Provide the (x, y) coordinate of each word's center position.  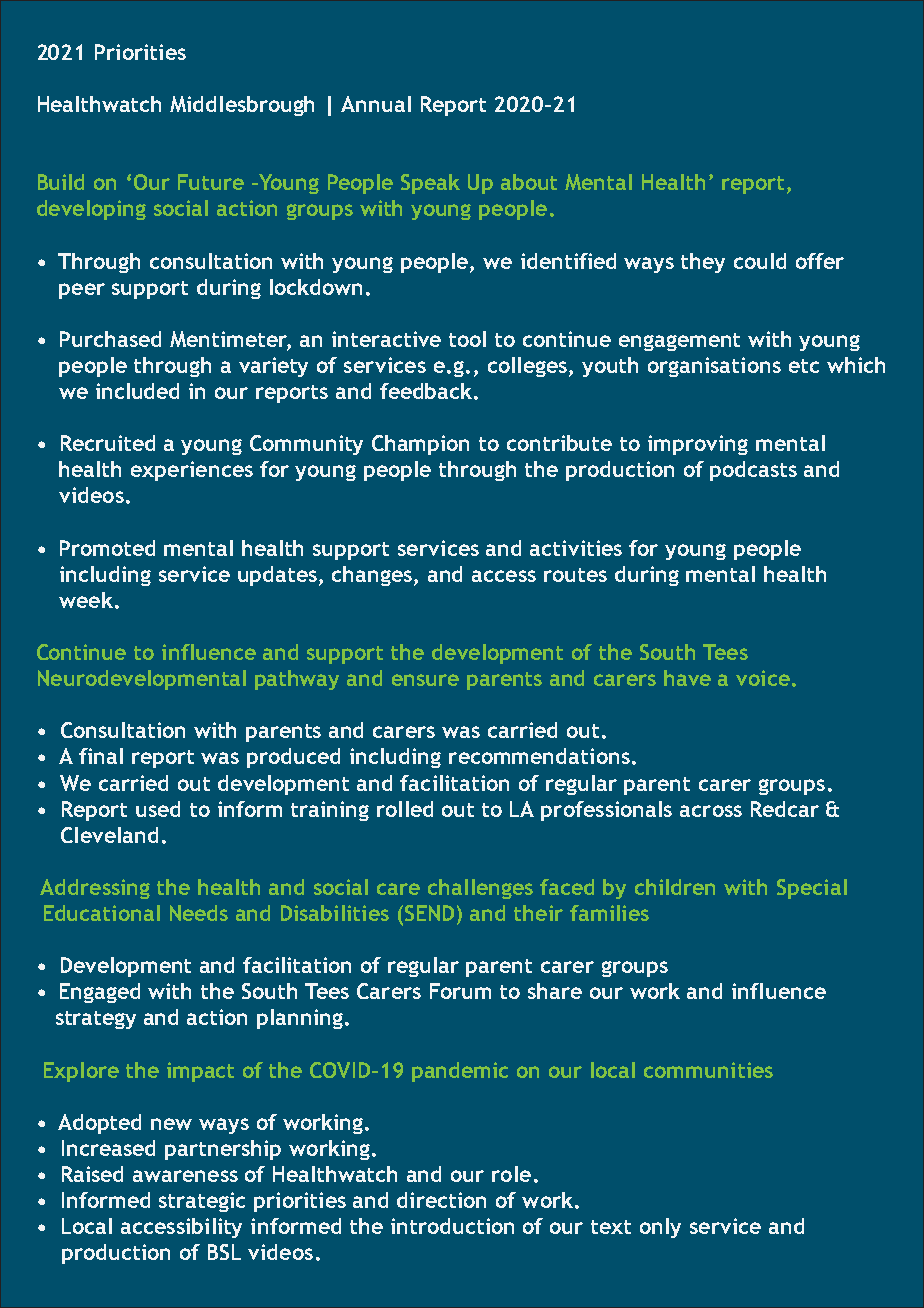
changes (373, 576)
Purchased (110, 339)
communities (708, 1070)
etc (804, 366)
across (711, 811)
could (760, 261)
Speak (430, 184)
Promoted (107, 548)
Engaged (100, 993)
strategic (202, 1202)
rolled (405, 809)
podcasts (753, 471)
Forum (460, 991)
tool (467, 339)
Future (211, 182)
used (158, 809)
